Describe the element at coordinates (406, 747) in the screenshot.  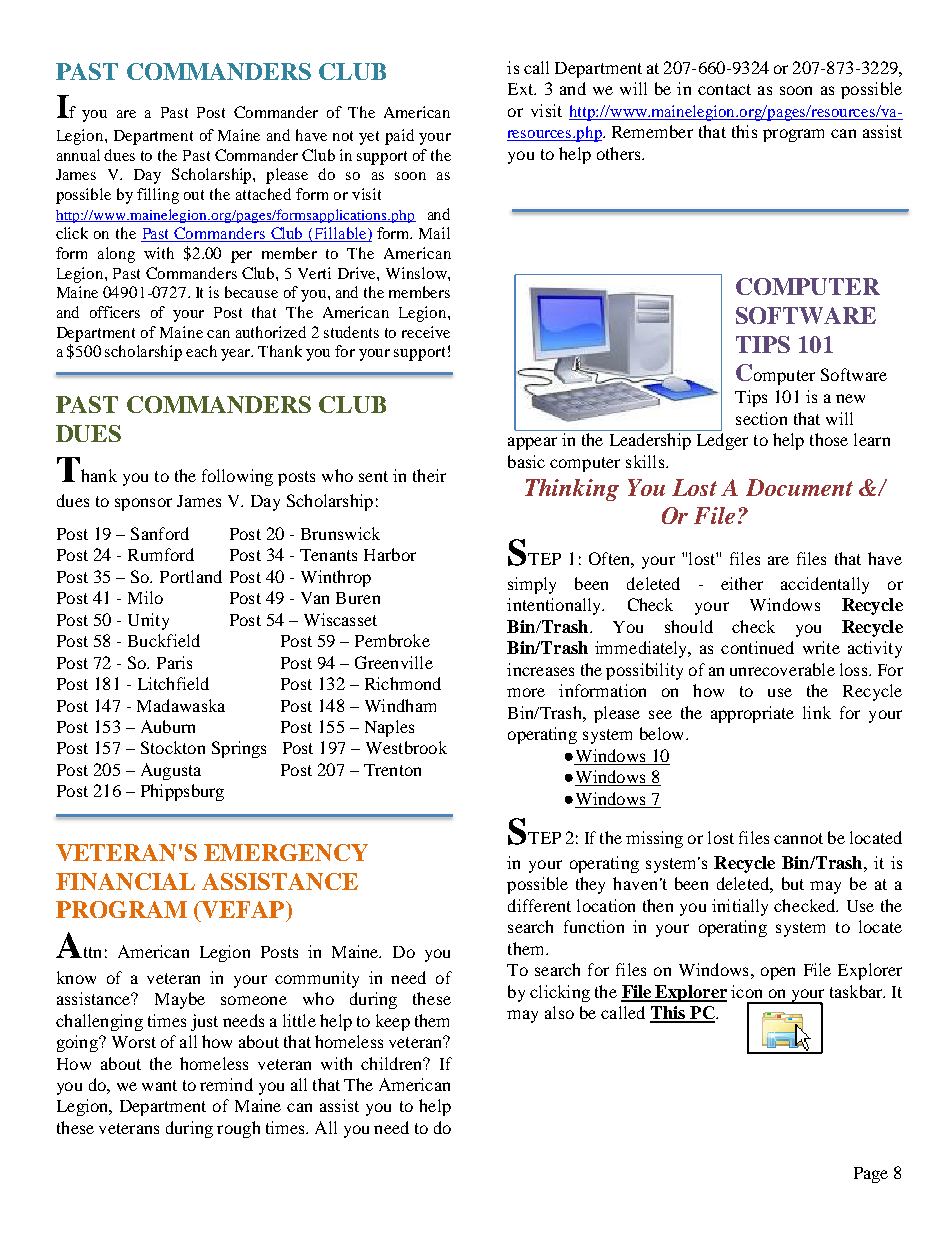
I see `Westbrook` at that location.
